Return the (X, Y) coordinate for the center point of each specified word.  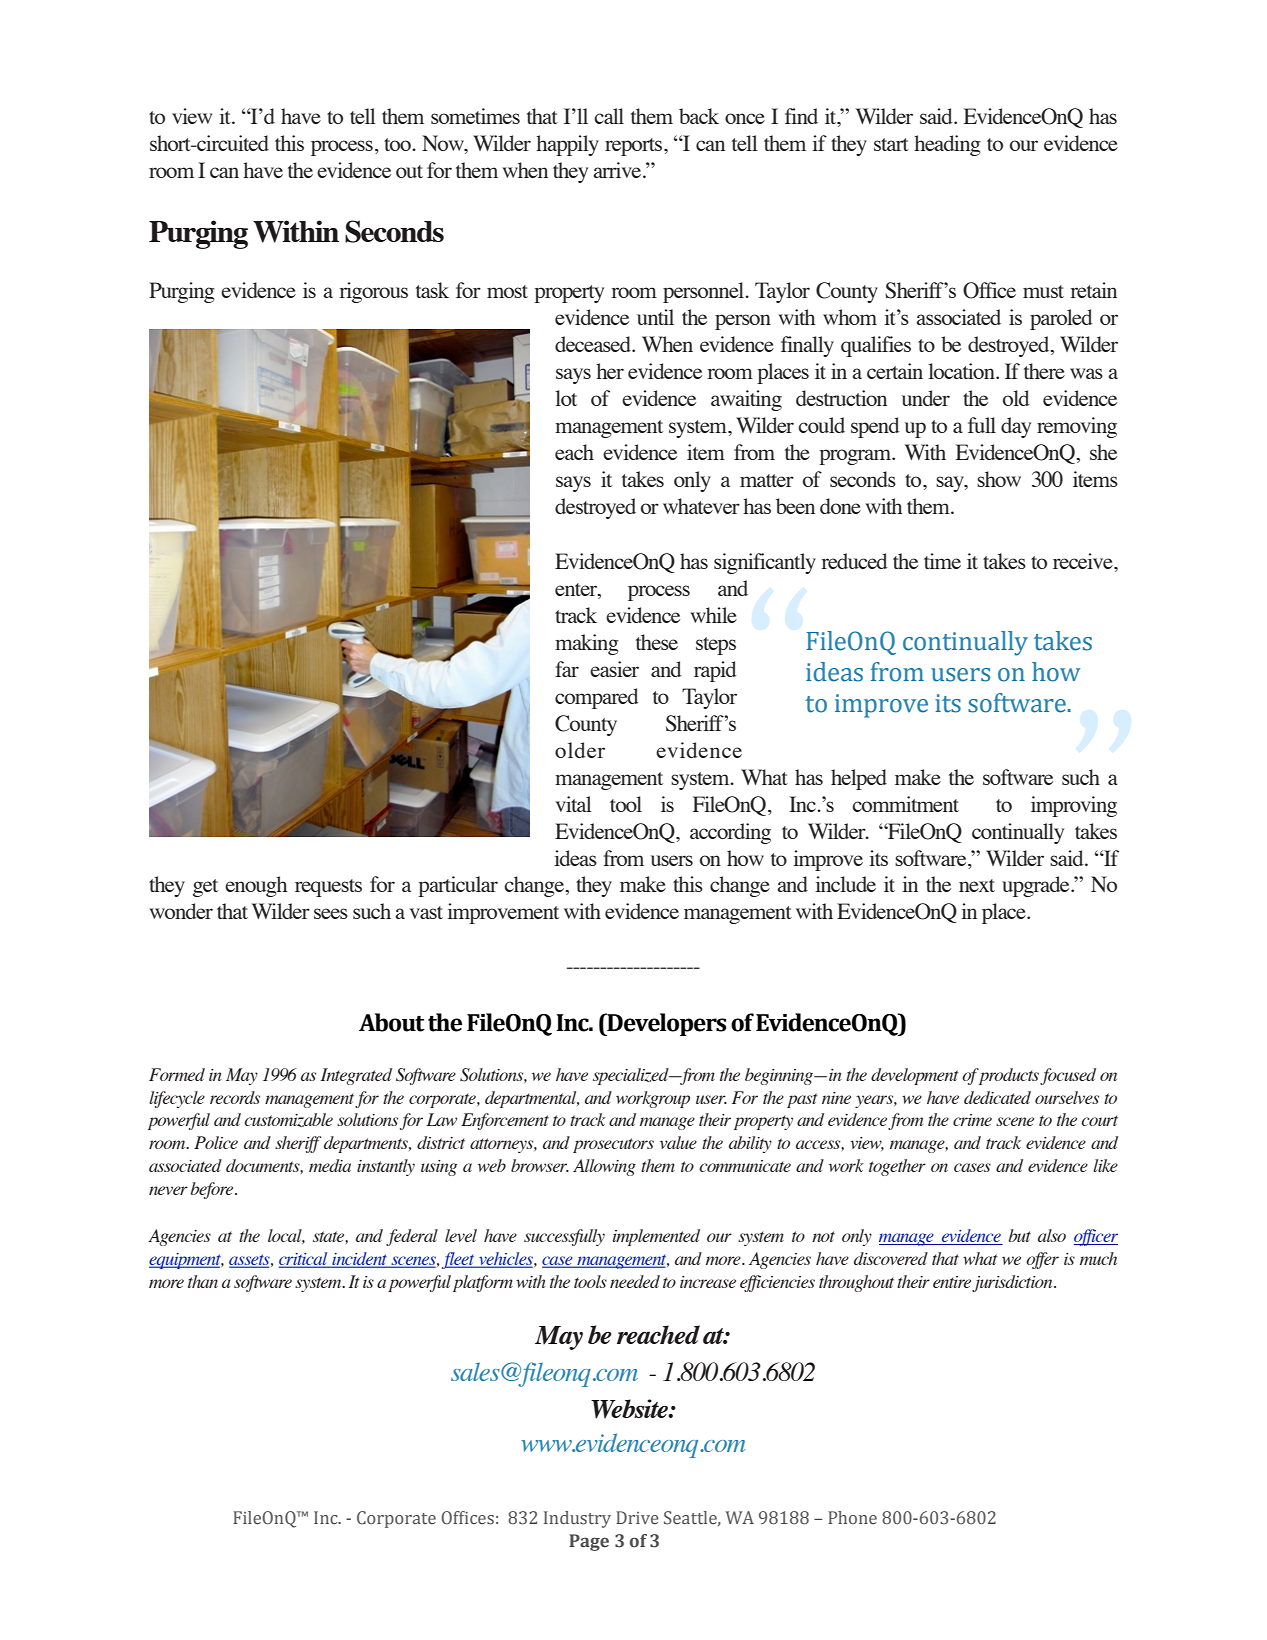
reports (635, 147)
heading (947, 145)
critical (304, 1260)
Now (444, 144)
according (730, 833)
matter (767, 480)
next (977, 885)
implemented (656, 1237)
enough (256, 886)
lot (566, 398)
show (999, 479)
